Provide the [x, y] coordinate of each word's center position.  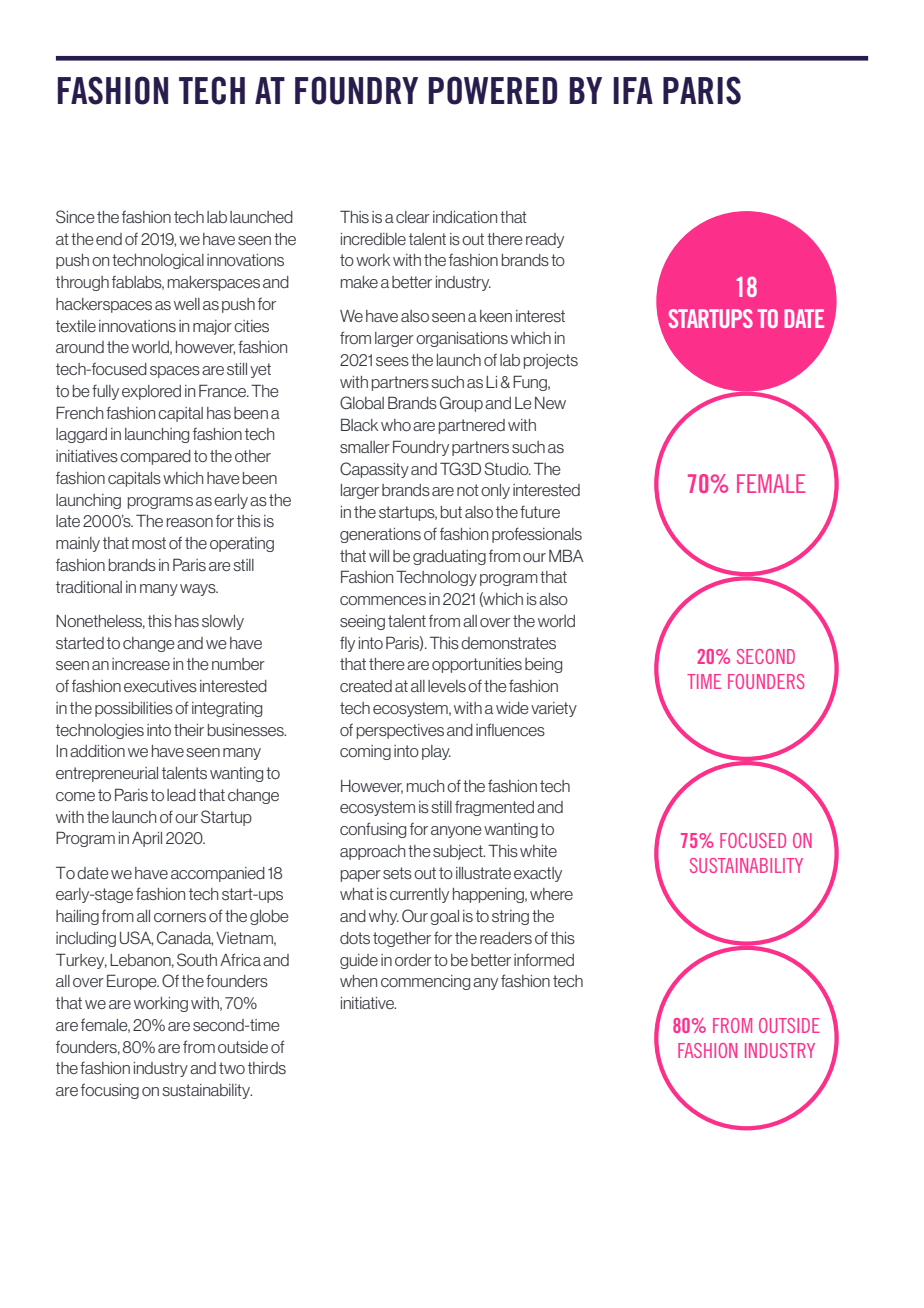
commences [383, 600]
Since [75, 216]
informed [544, 959]
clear [413, 217]
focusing [110, 1091]
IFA [633, 90]
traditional [89, 587]
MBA [566, 555]
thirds [267, 1068]
